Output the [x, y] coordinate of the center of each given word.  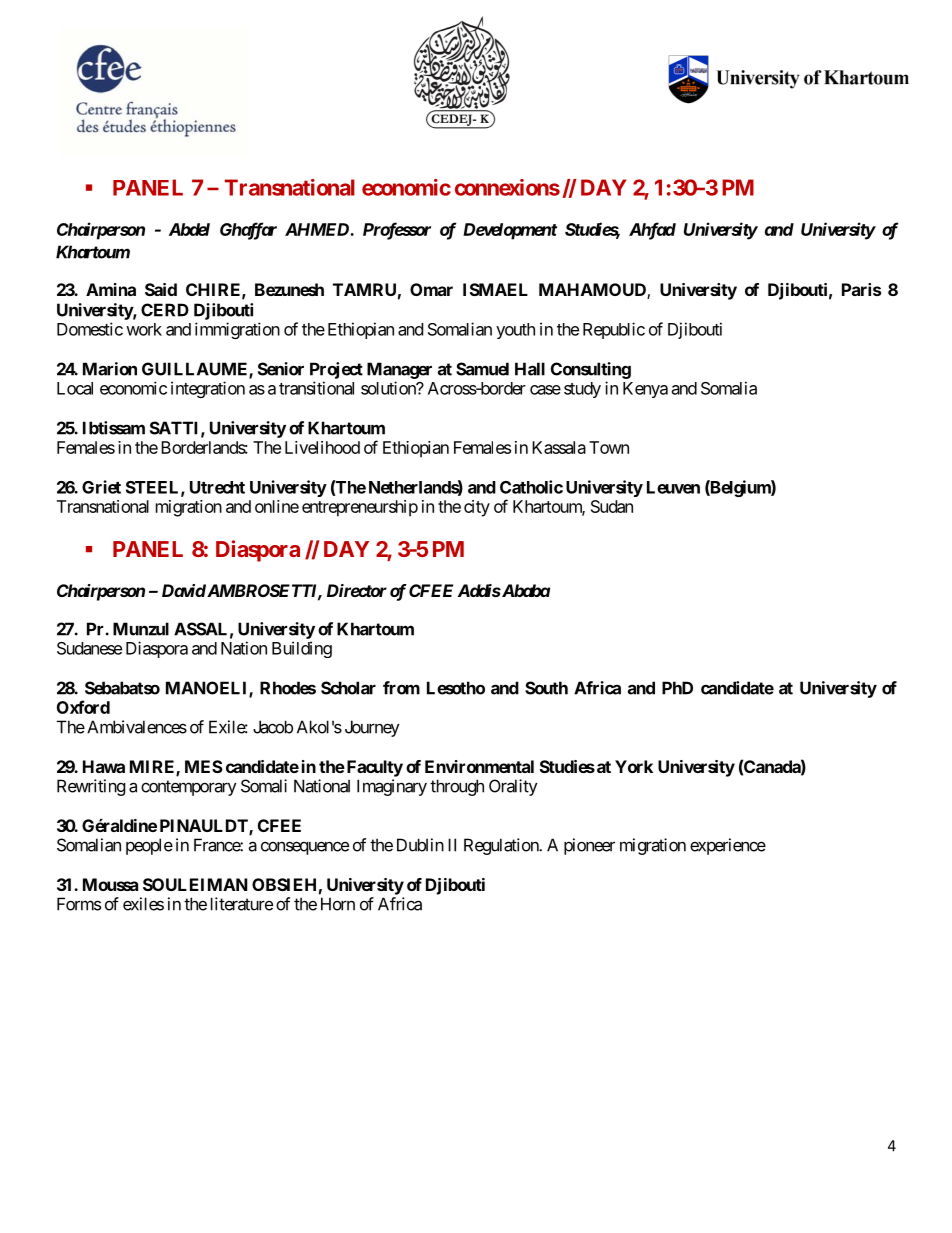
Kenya [645, 390]
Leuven [673, 487]
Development [510, 231]
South [546, 688]
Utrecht [217, 487]
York [634, 766]
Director [357, 590]
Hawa [104, 766]
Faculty [373, 768]
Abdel [189, 229]
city [477, 508]
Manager [399, 370]
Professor [397, 231]
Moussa [110, 884]
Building [302, 649]
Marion [110, 369]
